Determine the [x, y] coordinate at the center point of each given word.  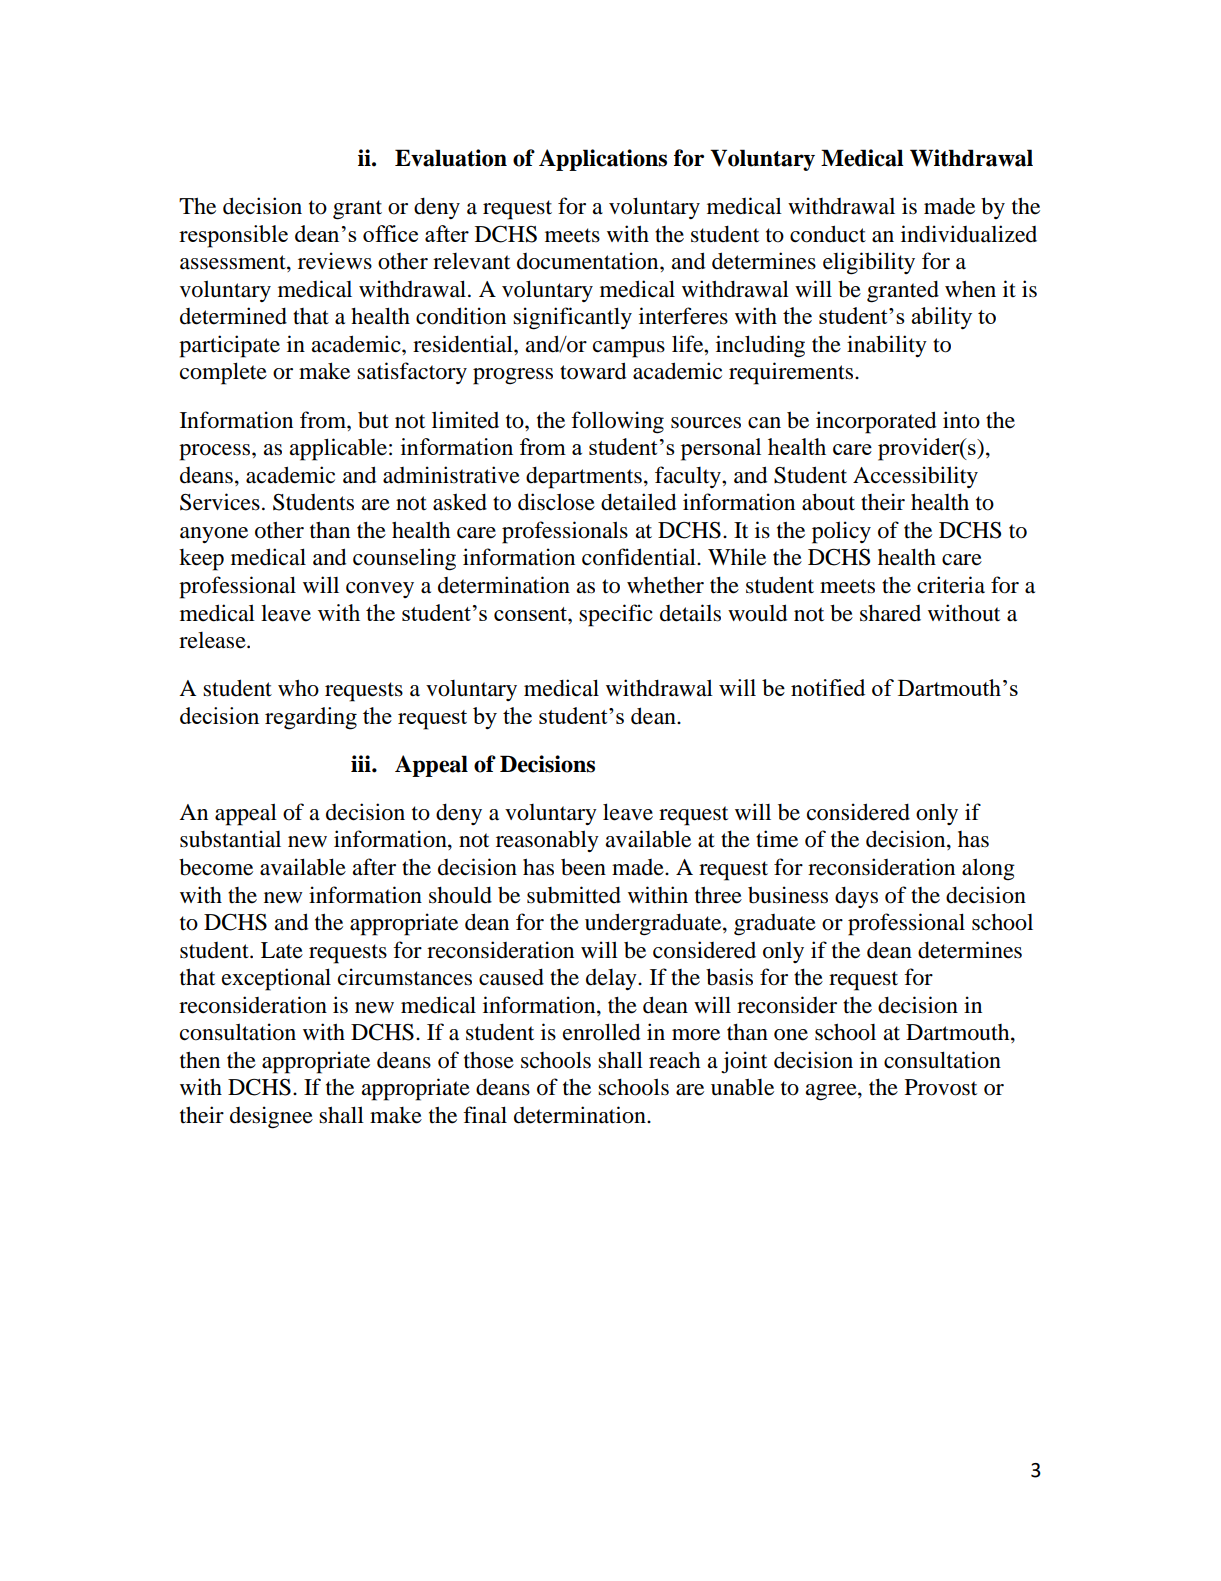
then [200, 1060]
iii [362, 763]
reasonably [547, 841]
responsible [233, 236]
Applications [603, 160]
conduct [828, 234]
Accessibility [915, 477]
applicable [338, 449]
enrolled [601, 1032]
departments [584, 477]
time [777, 839]
